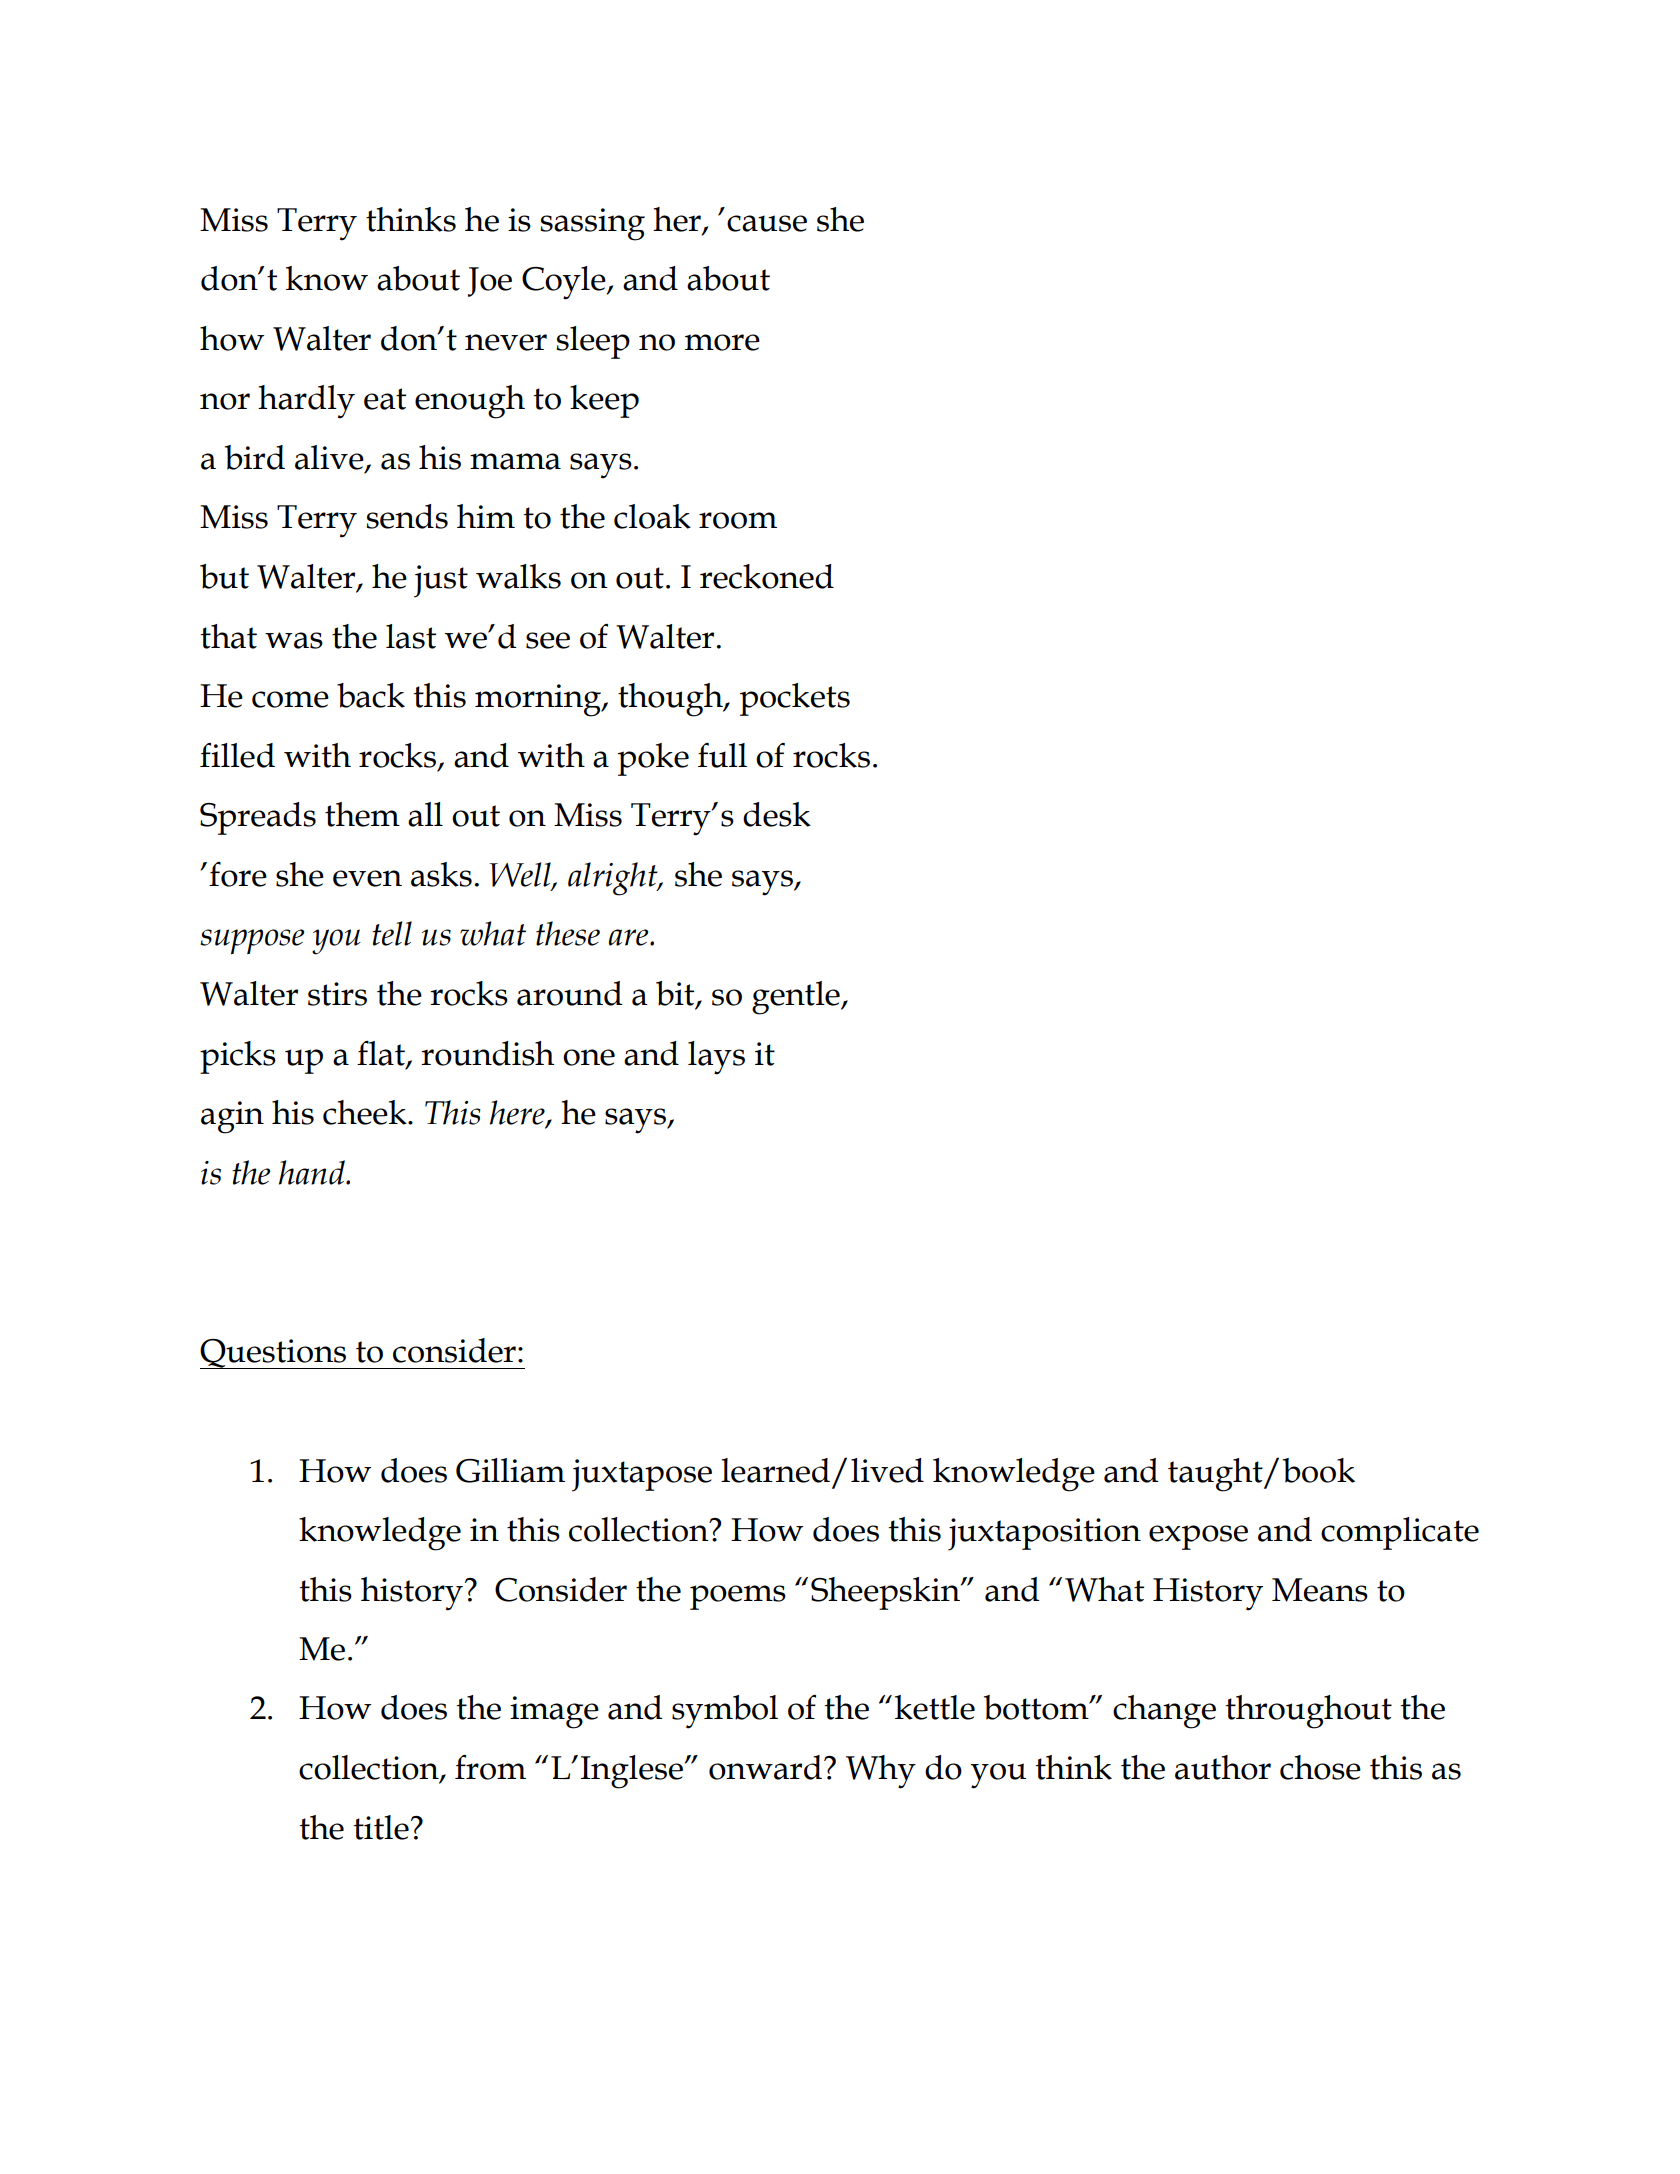 The image size is (1680, 2174). I want to click on room, so click(738, 520).
